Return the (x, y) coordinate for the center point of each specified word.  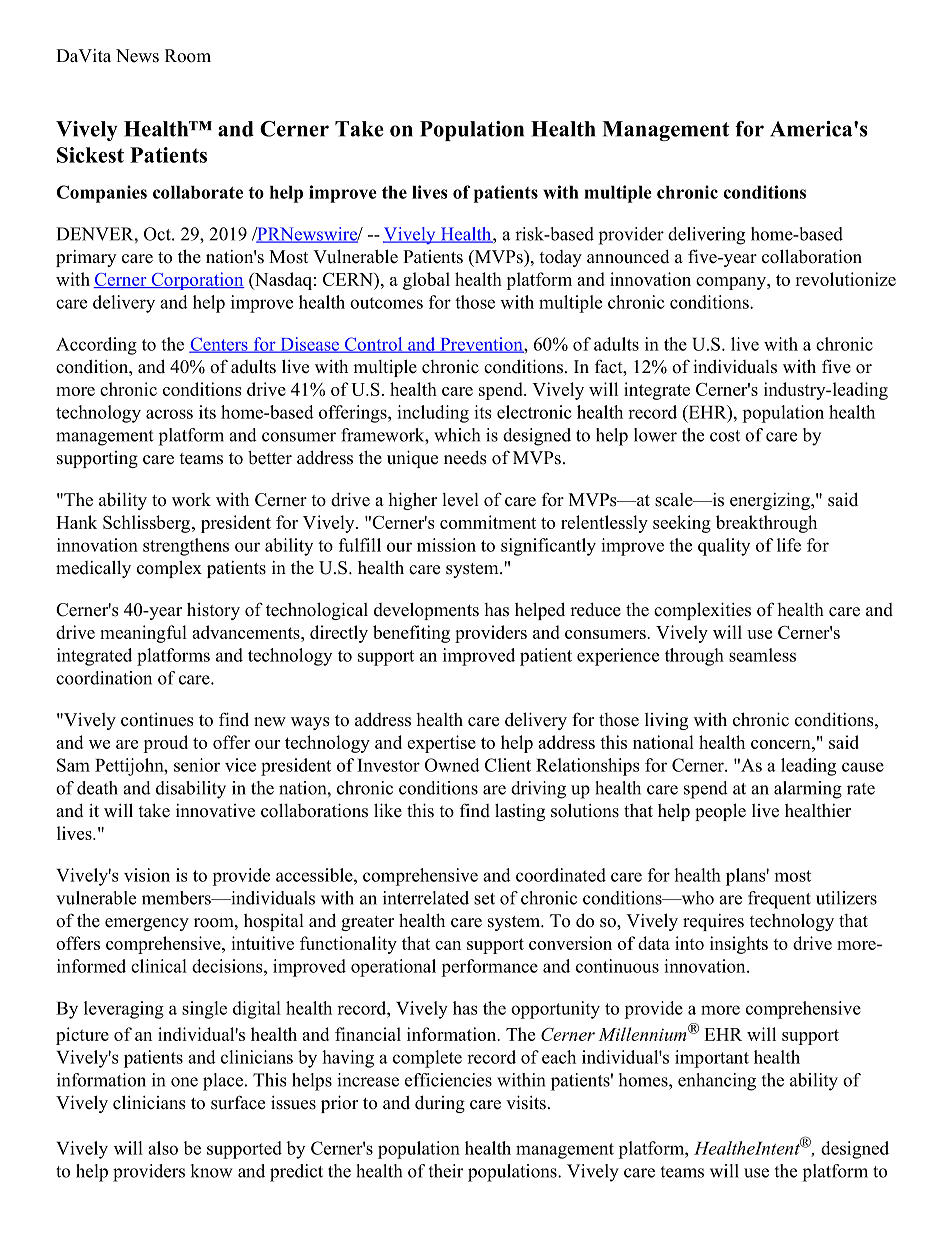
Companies (101, 194)
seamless (762, 655)
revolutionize (845, 279)
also (163, 1148)
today (560, 258)
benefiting (411, 634)
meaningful (143, 634)
